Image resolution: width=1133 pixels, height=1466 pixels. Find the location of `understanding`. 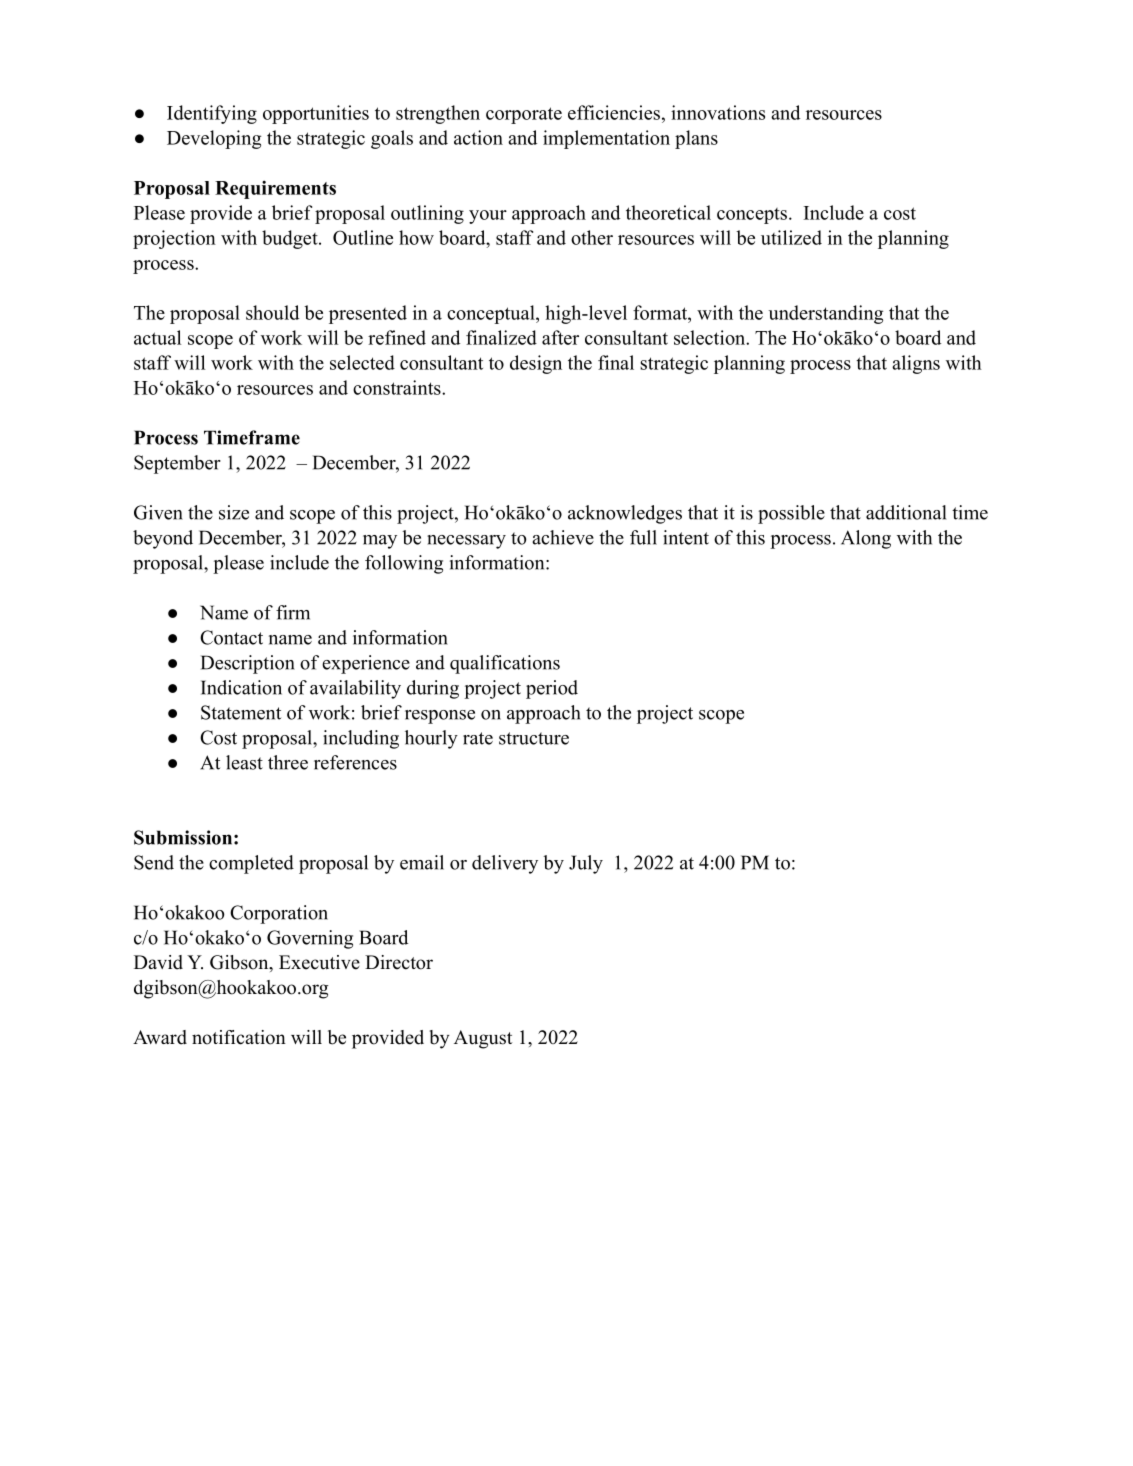

understanding is located at coordinates (826, 314).
